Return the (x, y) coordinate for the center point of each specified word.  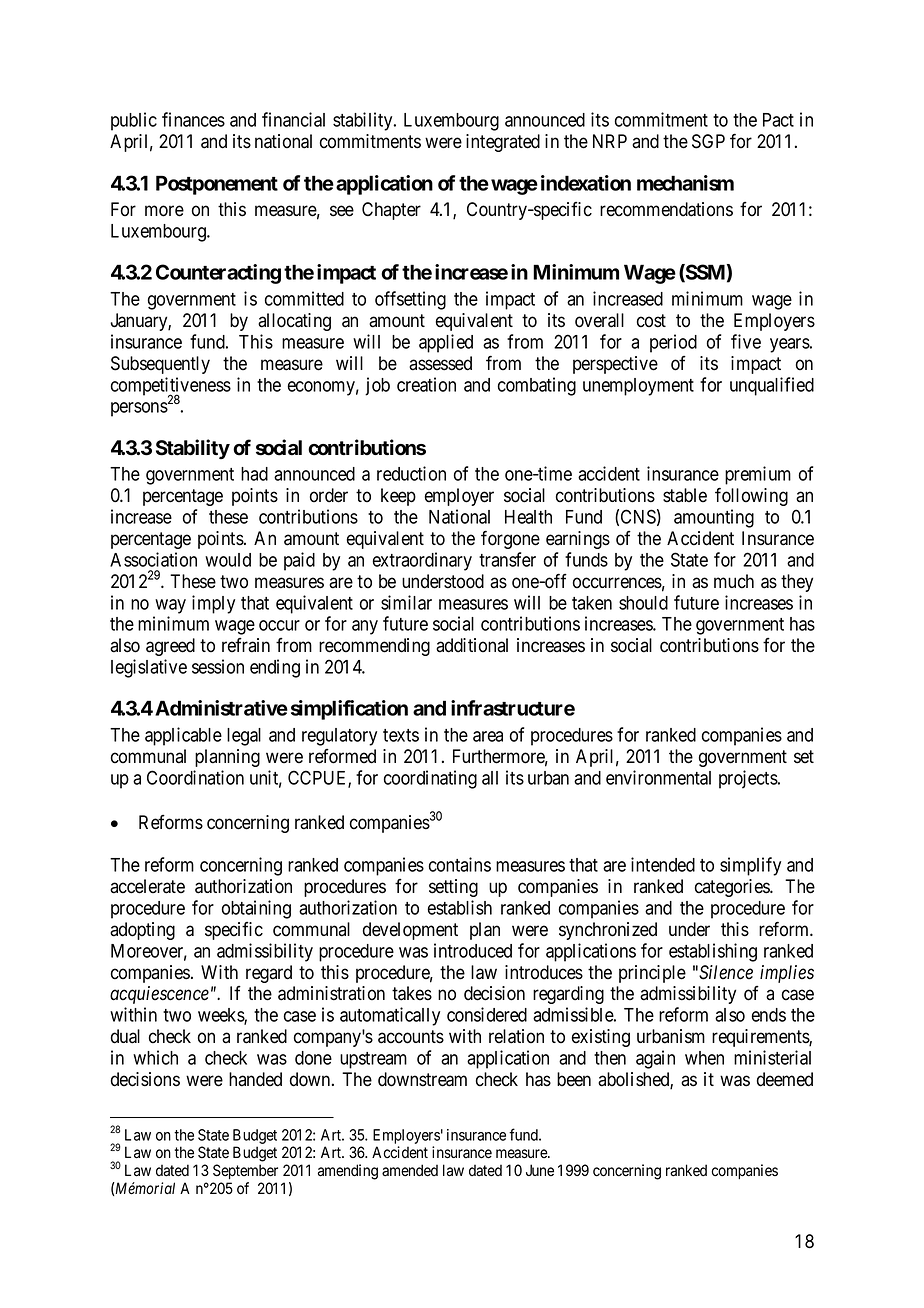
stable (685, 495)
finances (193, 119)
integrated (503, 143)
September (245, 1171)
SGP (708, 141)
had (254, 474)
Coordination (195, 777)
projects (749, 779)
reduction (411, 473)
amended (410, 1170)
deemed (785, 1079)
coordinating (430, 779)
